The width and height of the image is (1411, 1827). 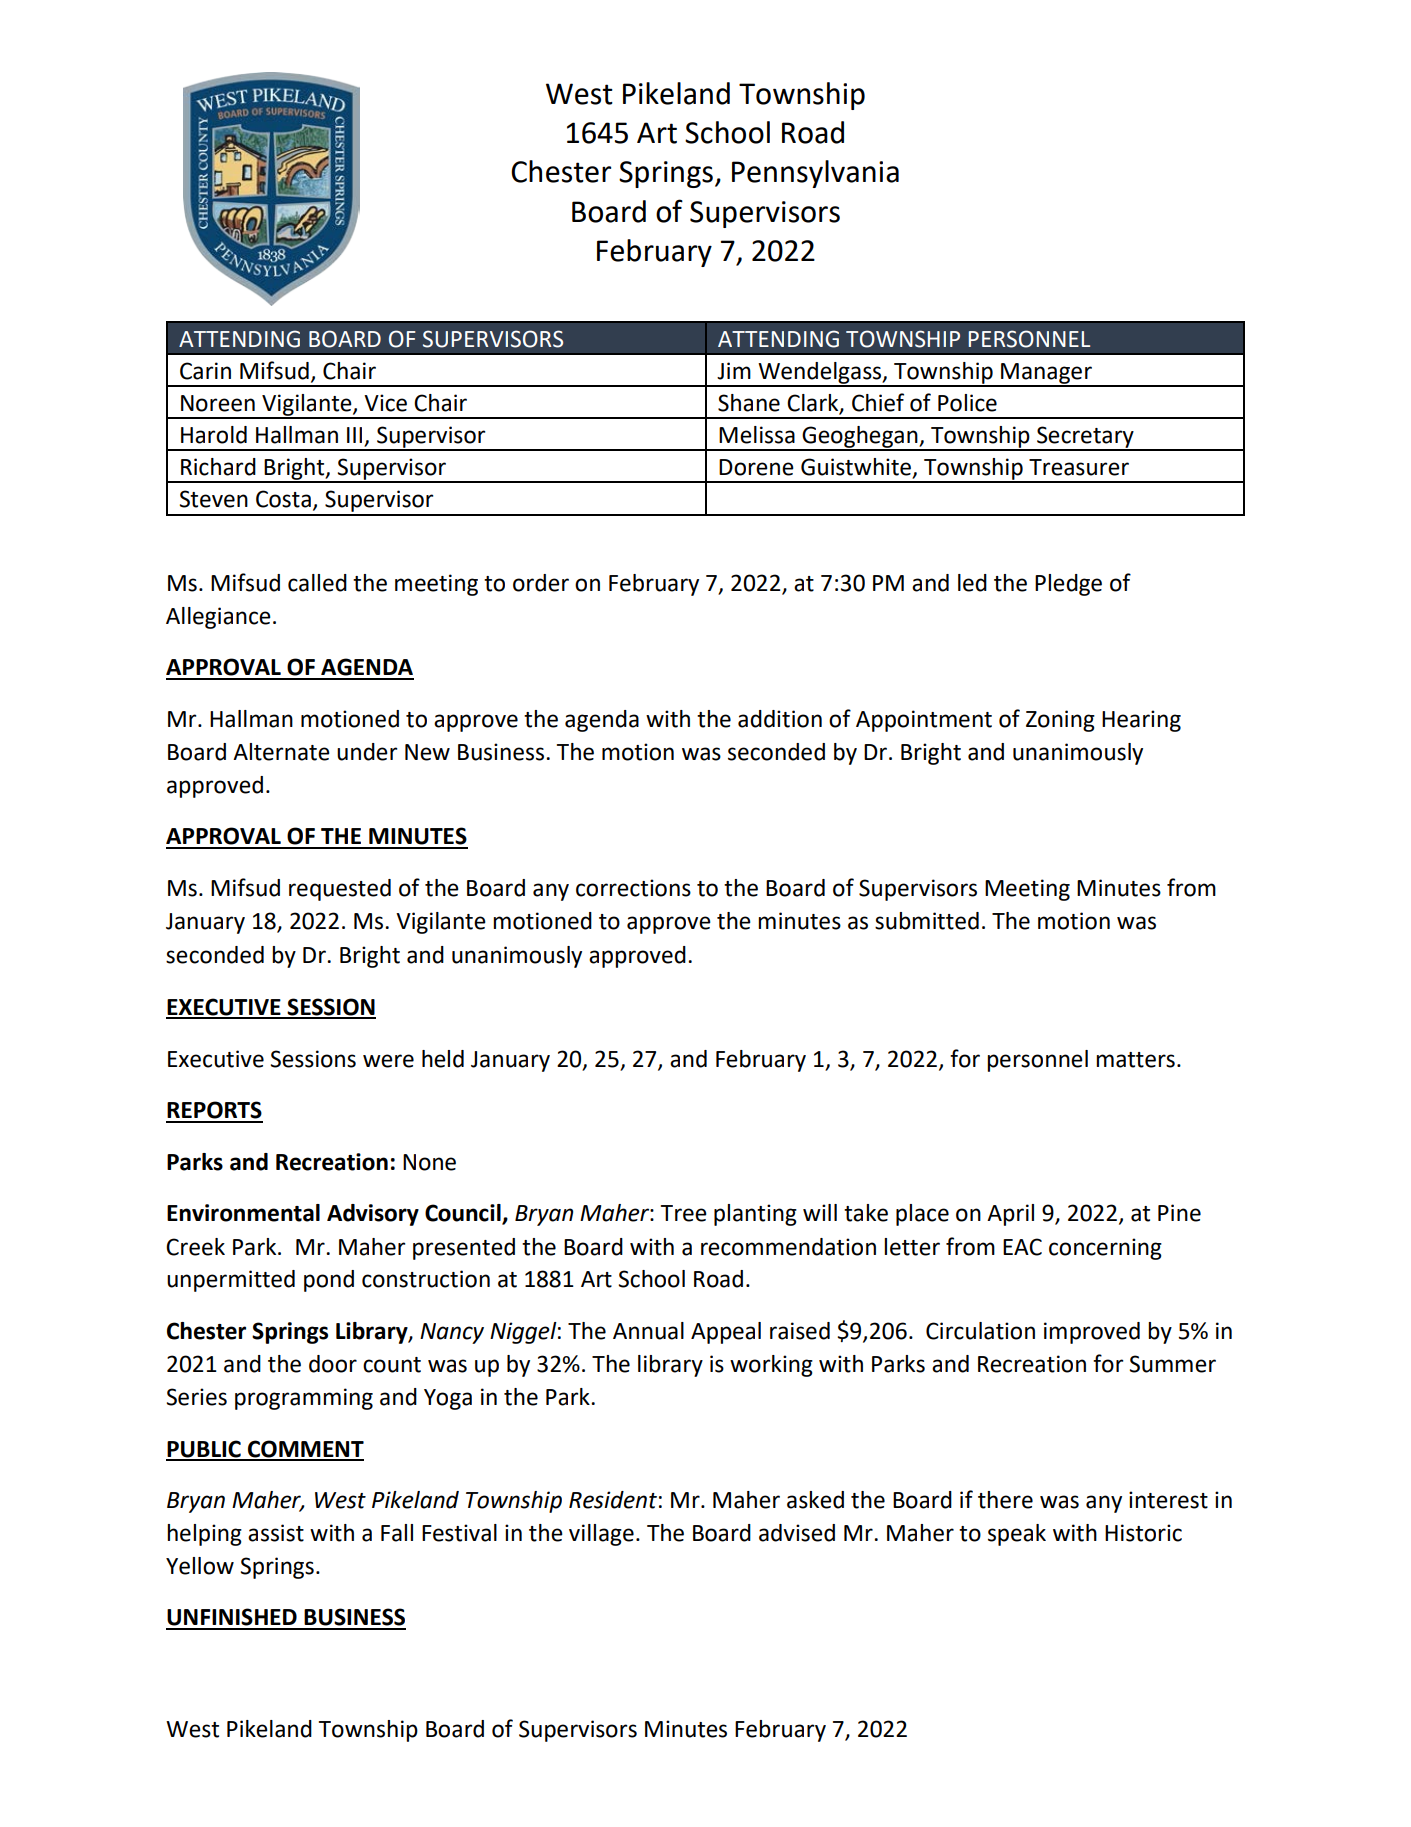 What do you see at coordinates (276, 1533) in the image?
I see `assist` at bounding box center [276, 1533].
